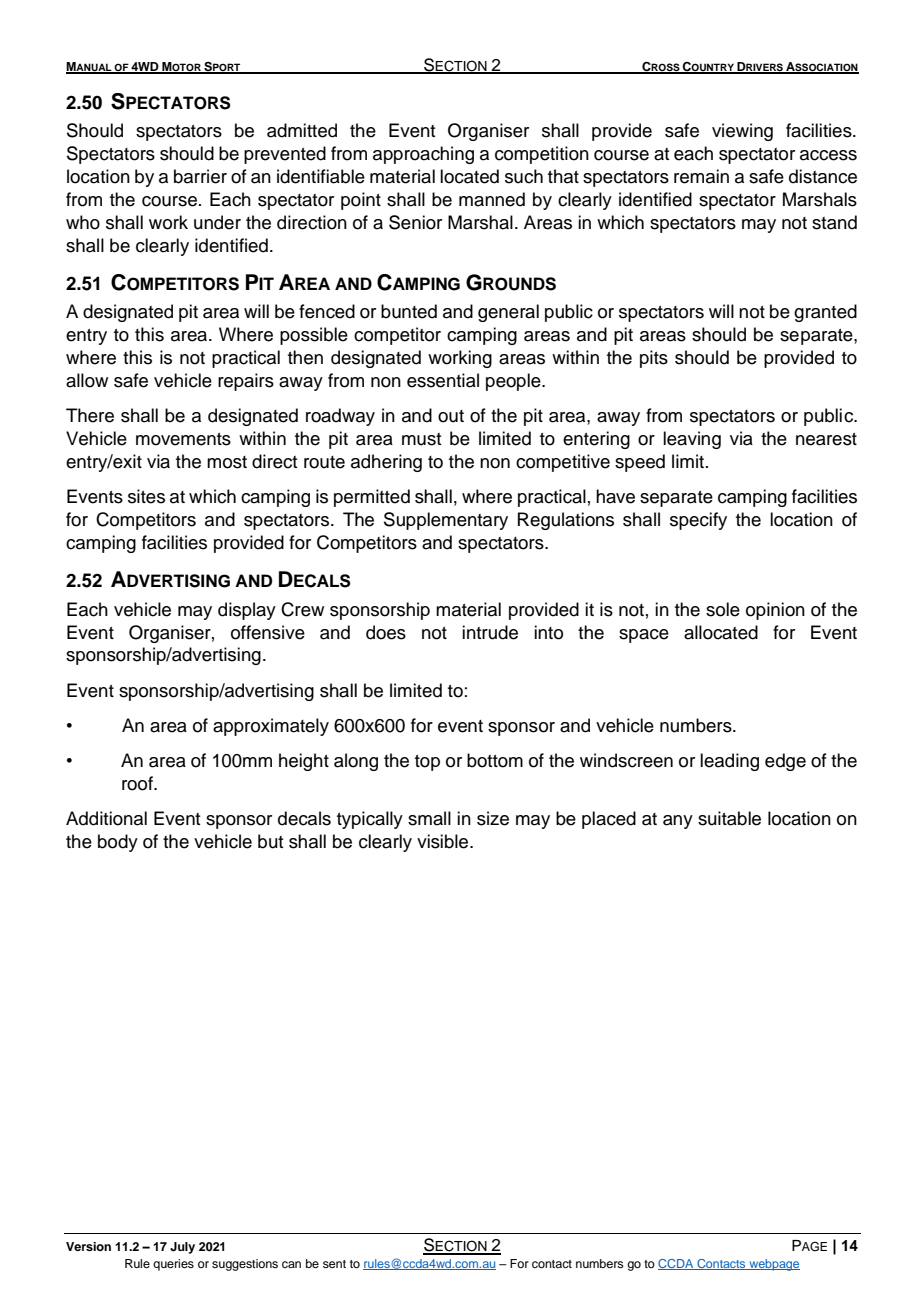 The width and height of the page is (924, 1308). I want to click on leading, so click(729, 762).
